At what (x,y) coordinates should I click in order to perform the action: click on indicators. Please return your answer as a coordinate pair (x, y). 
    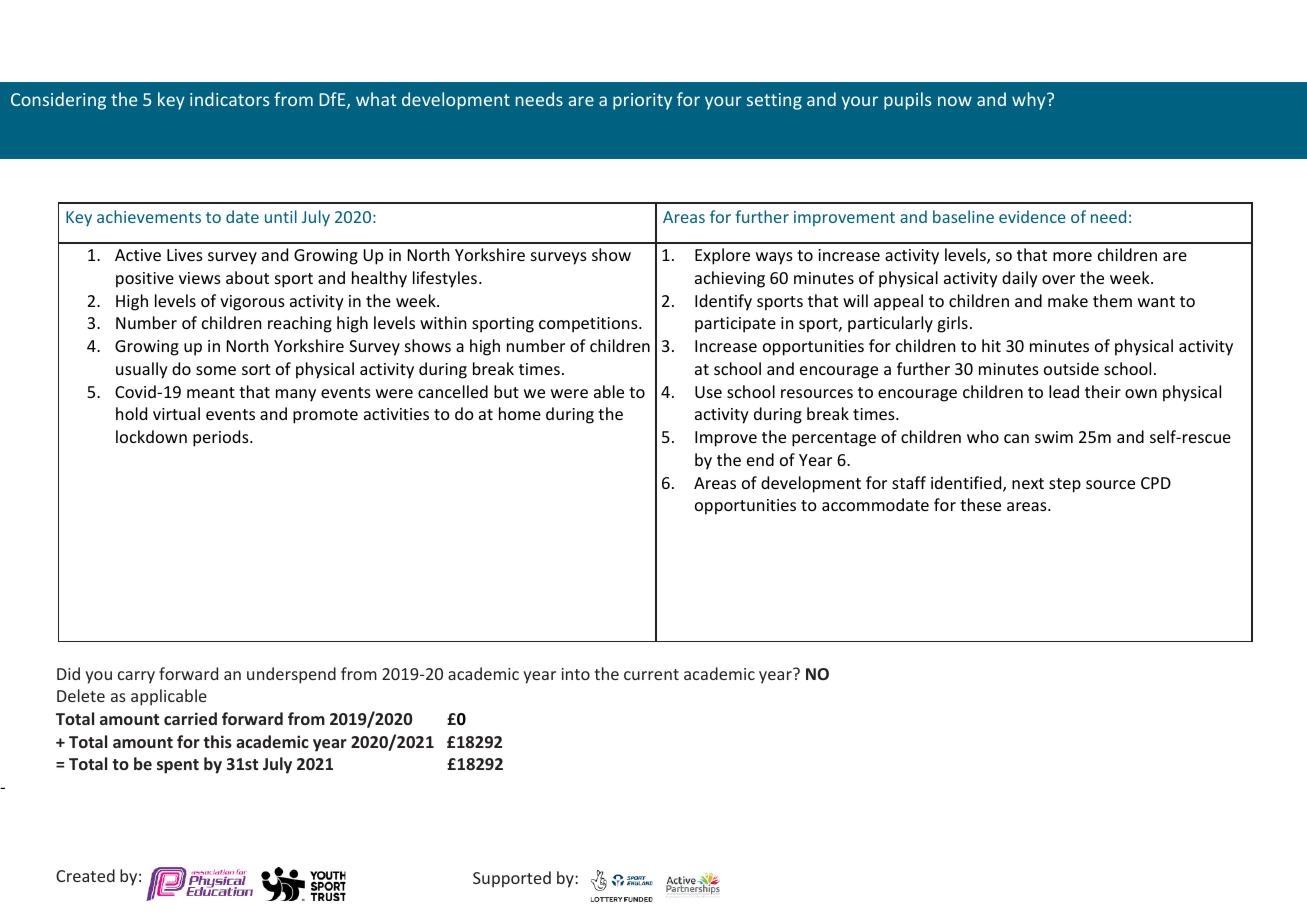
    Looking at the image, I should click on (230, 99).
